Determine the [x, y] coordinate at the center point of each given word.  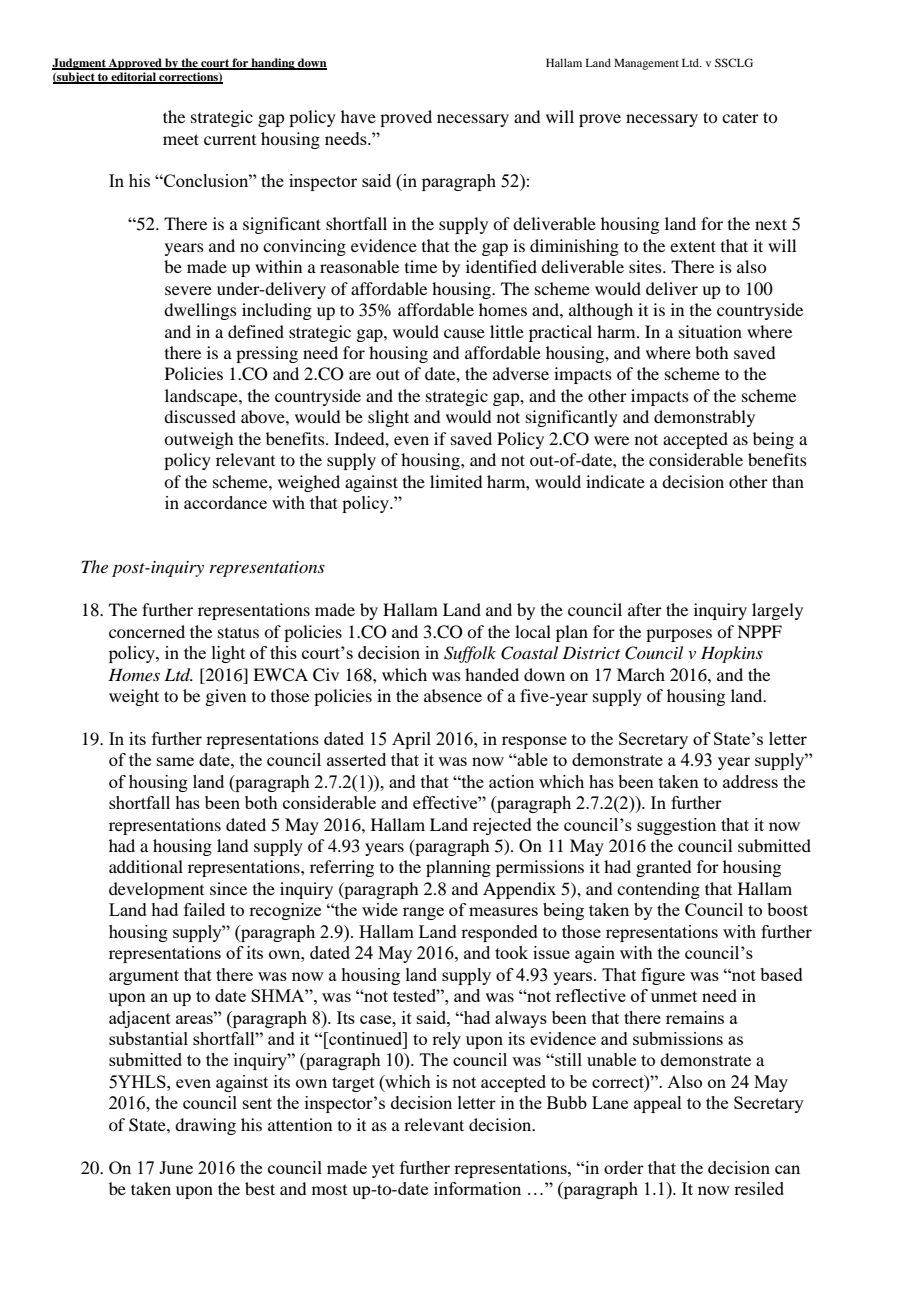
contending [658, 890]
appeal [658, 1104]
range [423, 913]
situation [710, 331]
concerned [147, 631]
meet [181, 139]
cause [464, 333]
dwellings [200, 311]
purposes [679, 635]
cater [740, 117]
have [358, 116]
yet [383, 1170]
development [156, 890]
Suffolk [470, 654]
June [176, 1167]
